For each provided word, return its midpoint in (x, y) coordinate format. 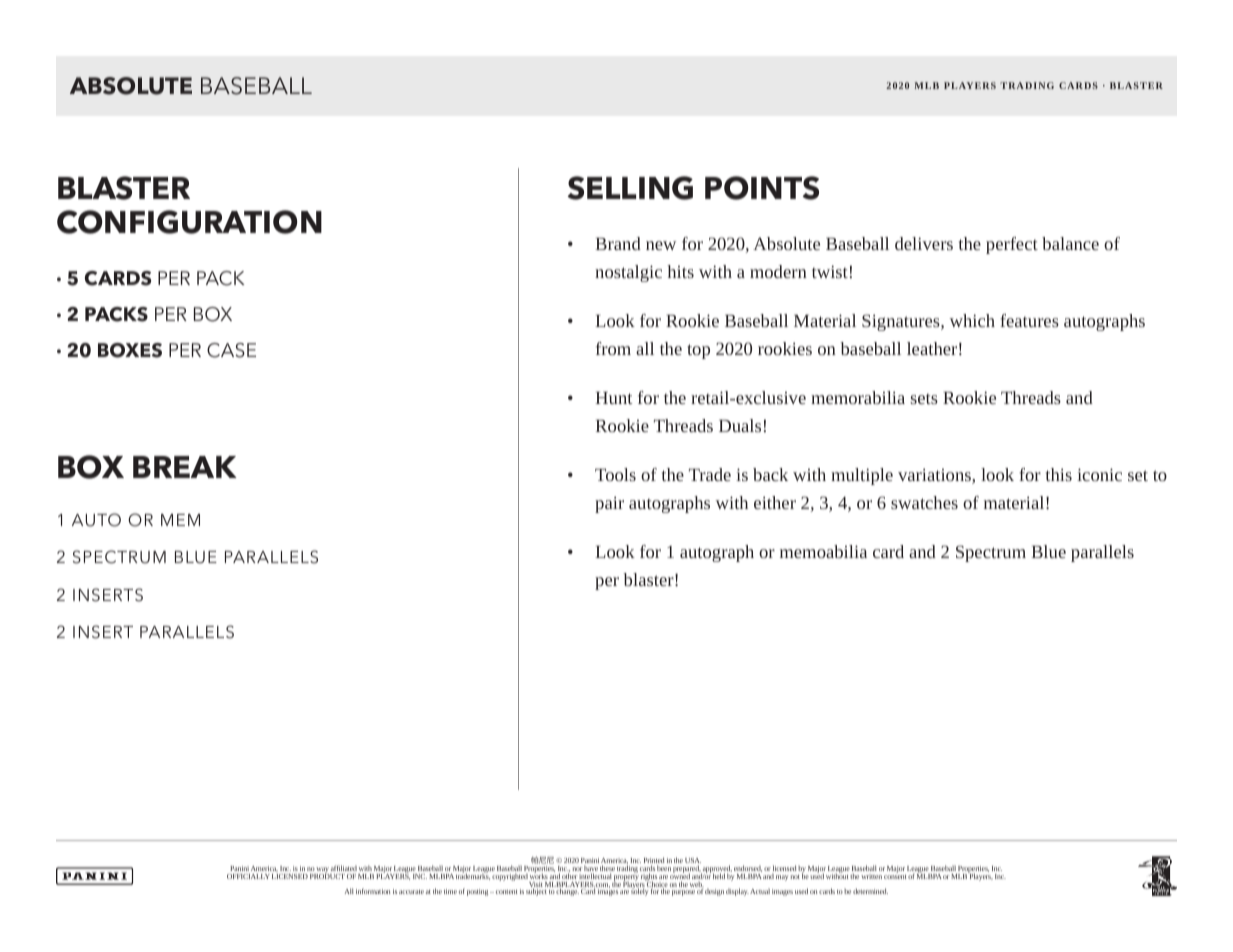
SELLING (630, 188)
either (775, 502)
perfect (1012, 245)
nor (577, 869)
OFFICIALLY (248, 876)
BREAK (185, 467)
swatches (924, 502)
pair (609, 504)
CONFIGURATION (189, 222)
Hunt (613, 397)
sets (924, 399)
